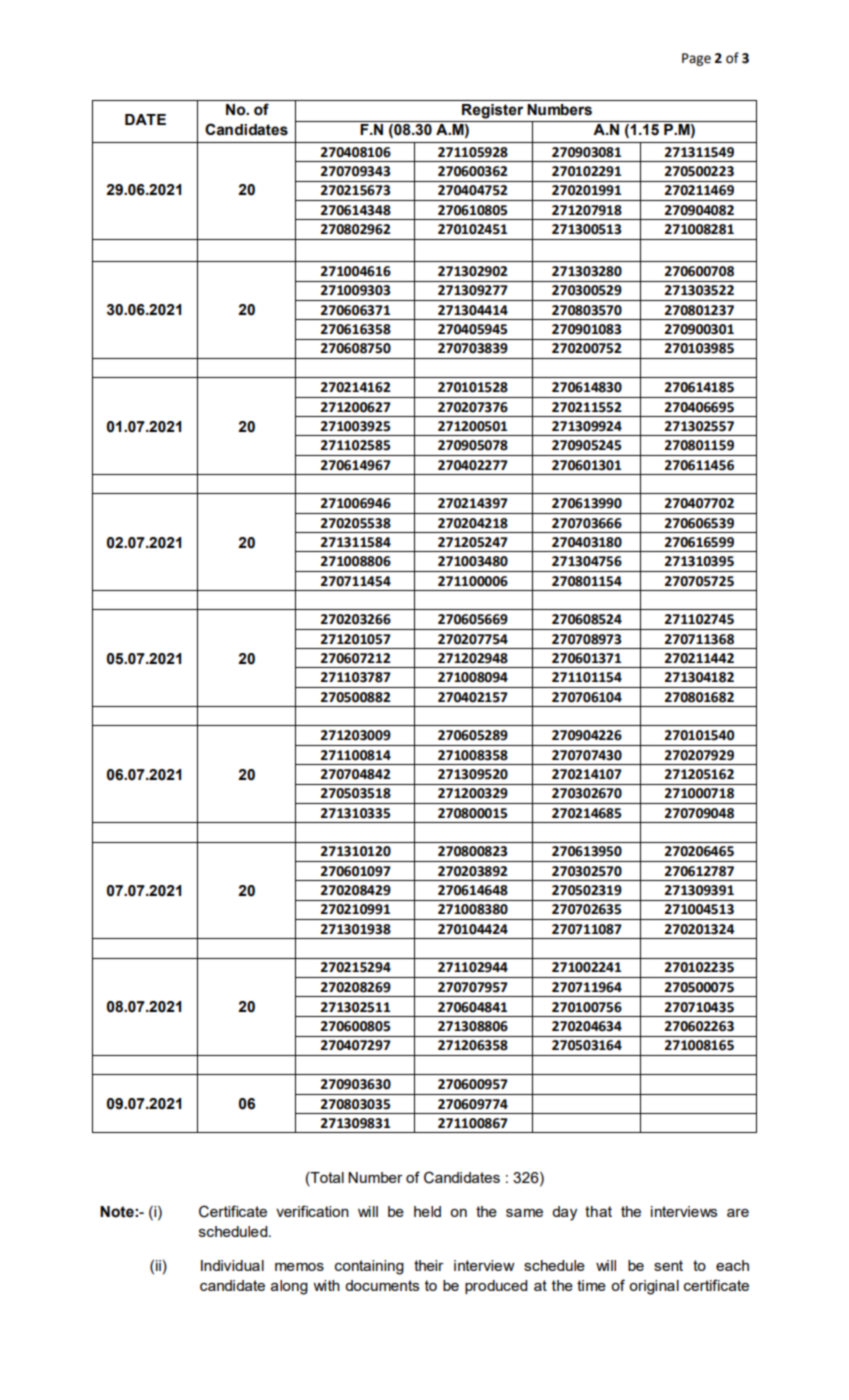  What do you see at coordinates (299, 1267) in the image?
I see `memos` at bounding box center [299, 1267].
